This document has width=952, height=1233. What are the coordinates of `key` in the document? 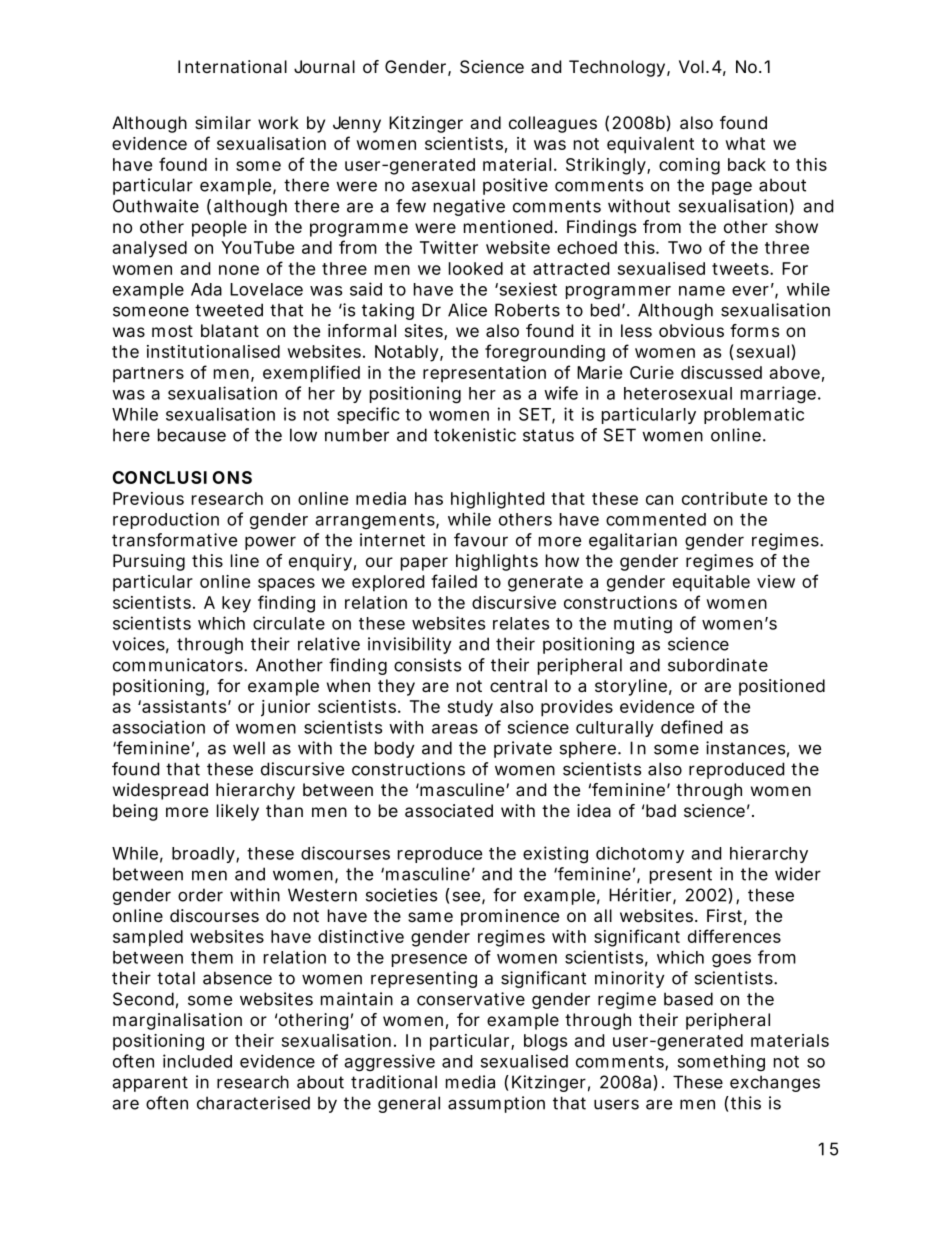 It's located at (236, 604).
